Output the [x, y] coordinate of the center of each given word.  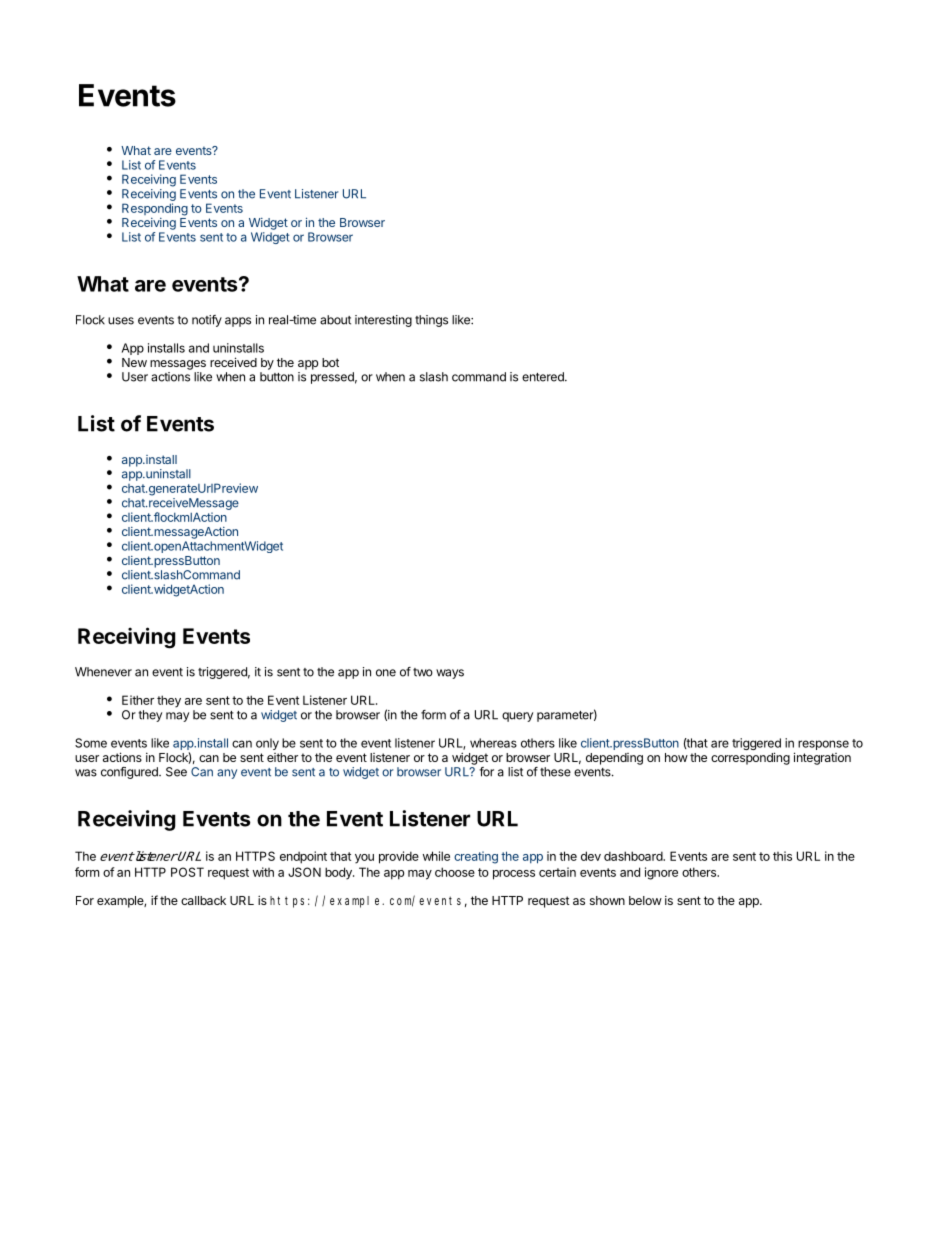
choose [455, 872]
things [431, 321]
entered [544, 377]
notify [207, 321]
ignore [661, 873]
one [386, 673]
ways [450, 674]
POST [187, 872]
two [423, 672]
